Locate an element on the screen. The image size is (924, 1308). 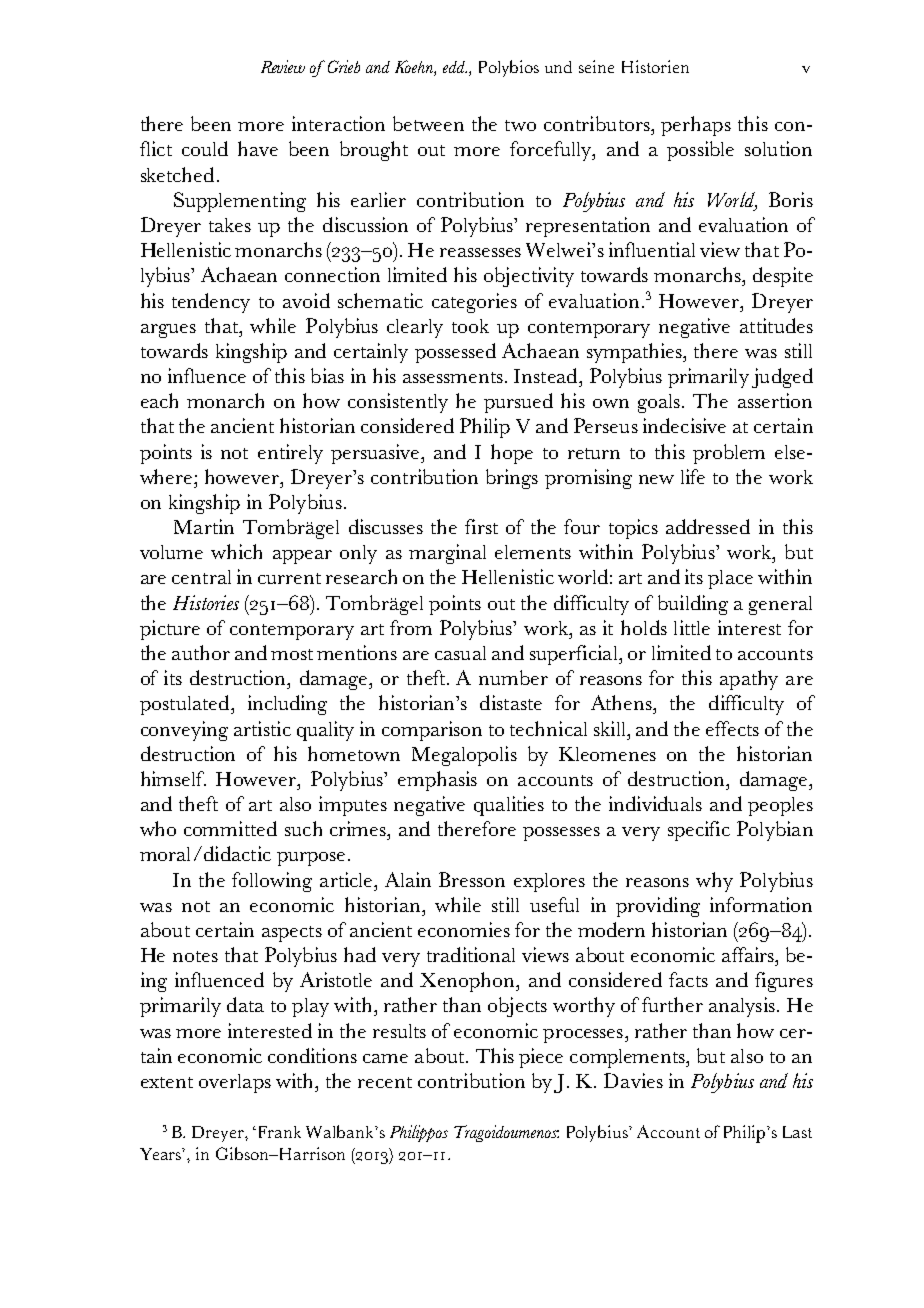
perhaps is located at coordinates (696, 126).
